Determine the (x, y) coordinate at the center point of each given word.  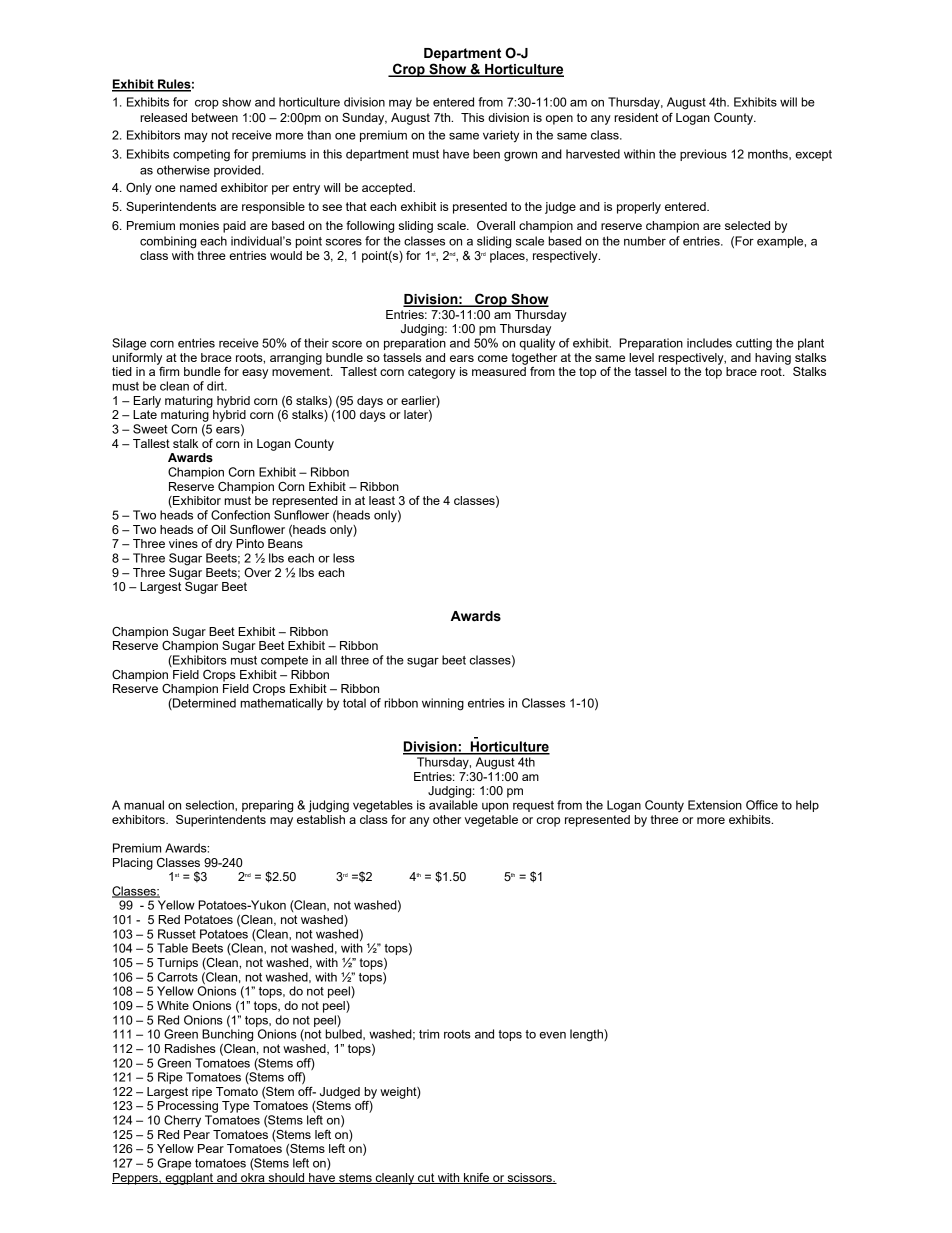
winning (443, 704)
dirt (216, 386)
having (773, 357)
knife (476, 1178)
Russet (177, 934)
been (486, 154)
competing (201, 155)
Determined (203, 704)
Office (762, 805)
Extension (715, 805)
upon (495, 807)
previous (703, 155)
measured (499, 371)
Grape (174, 1164)
